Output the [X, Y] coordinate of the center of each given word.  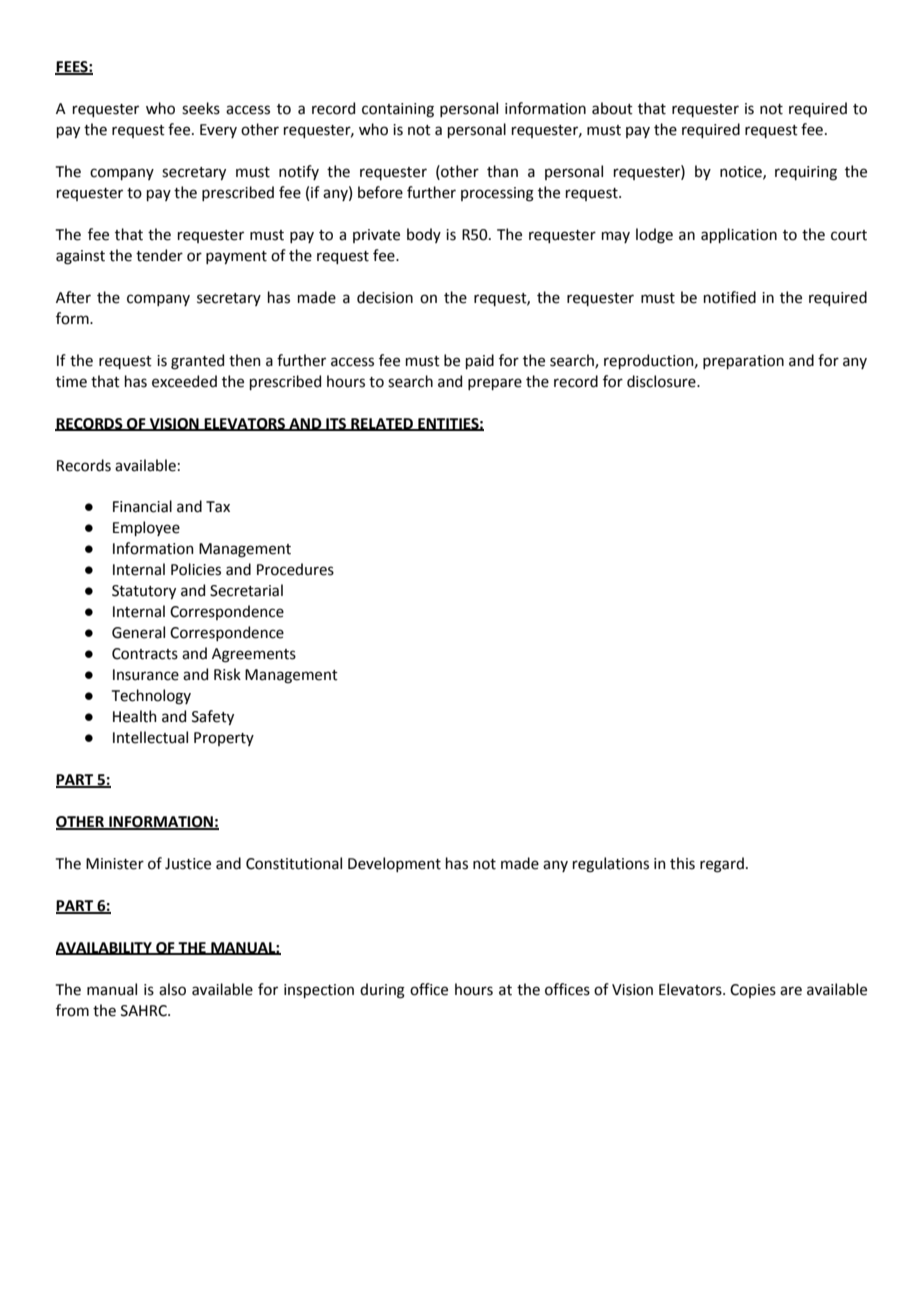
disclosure [662, 381]
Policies [196, 569]
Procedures [295, 569]
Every [218, 131]
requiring [806, 173]
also [172, 989]
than [502, 171]
